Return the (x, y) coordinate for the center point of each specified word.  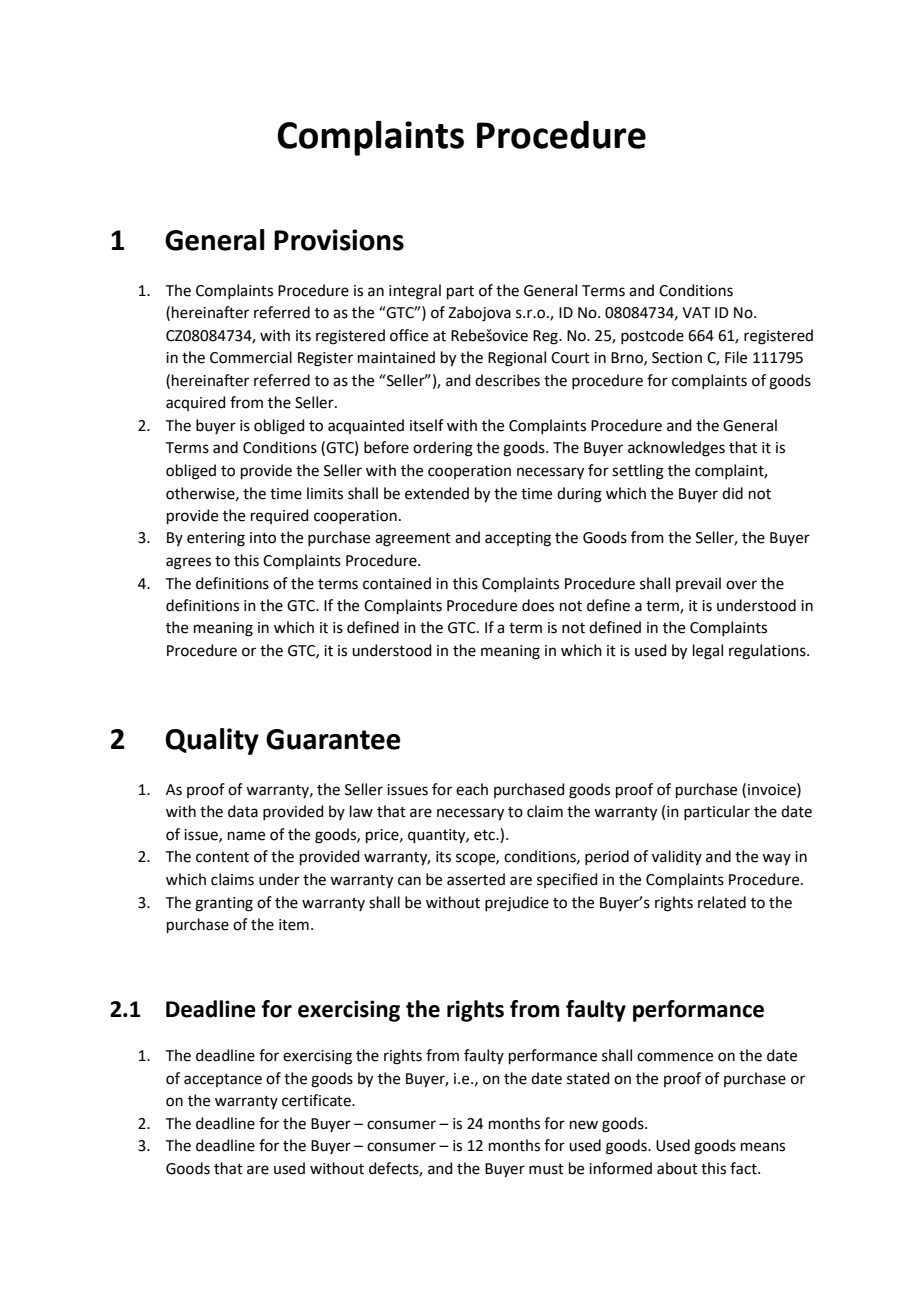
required (280, 516)
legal (708, 652)
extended (437, 493)
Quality (212, 741)
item (294, 925)
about (677, 1168)
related (722, 902)
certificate (317, 1100)
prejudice (517, 904)
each (472, 789)
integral (415, 292)
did (732, 493)
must (546, 1169)
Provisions (339, 240)
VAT (696, 312)
